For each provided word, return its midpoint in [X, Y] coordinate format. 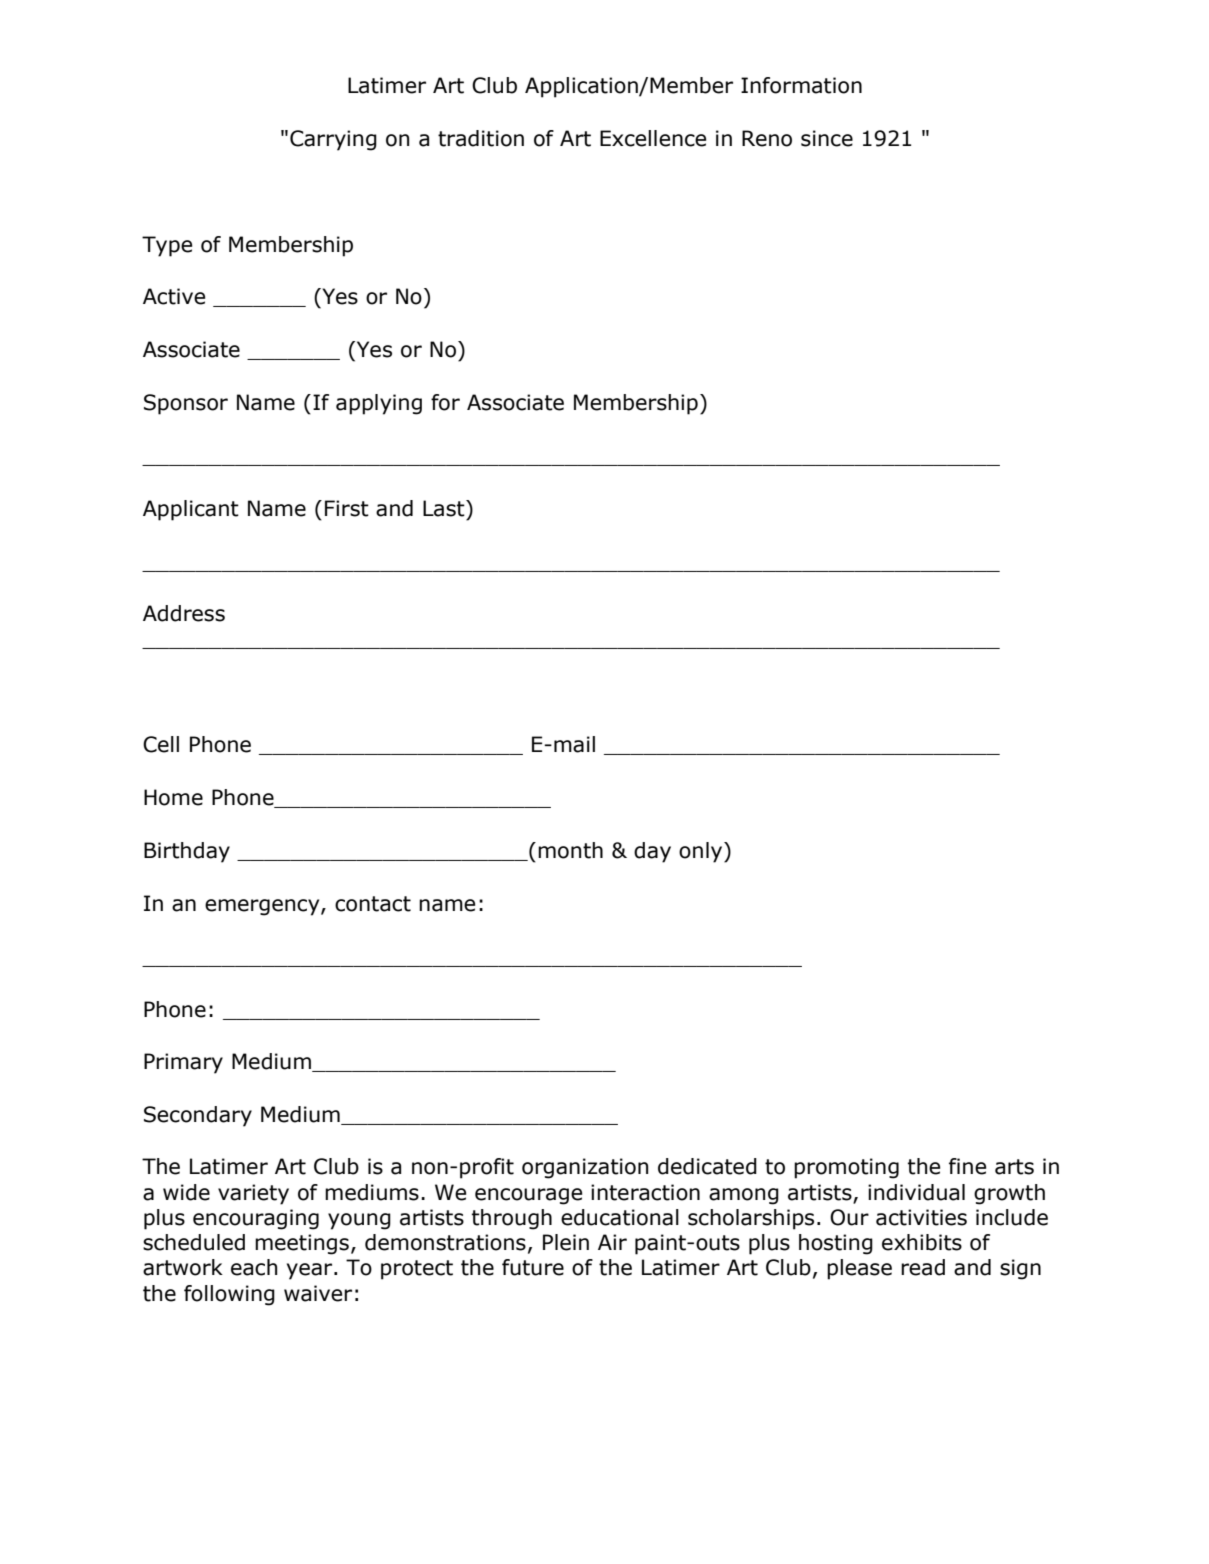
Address [184, 613]
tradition [481, 138]
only [702, 852]
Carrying [333, 140]
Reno [767, 138]
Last [445, 508]
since [827, 138]
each [254, 1267]
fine [967, 1166]
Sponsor [186, 404]
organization [585, 1168]
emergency [263, 907]
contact [373, 904]
